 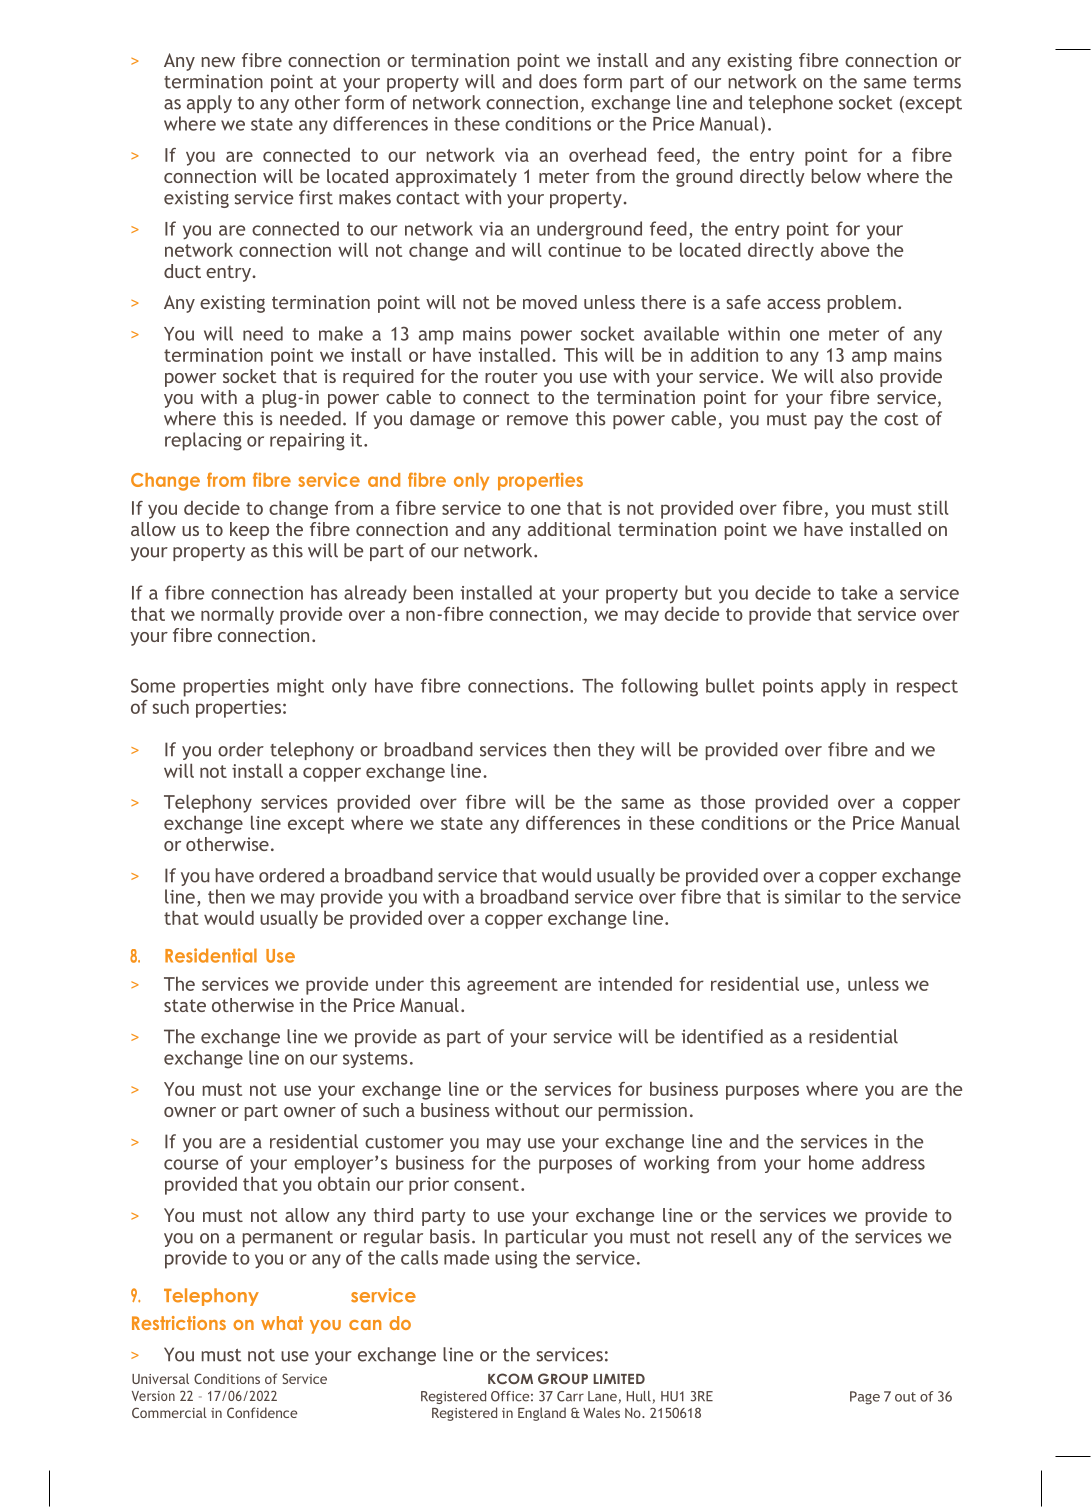 I want to click on telephone, so click(x=791, y=104).
